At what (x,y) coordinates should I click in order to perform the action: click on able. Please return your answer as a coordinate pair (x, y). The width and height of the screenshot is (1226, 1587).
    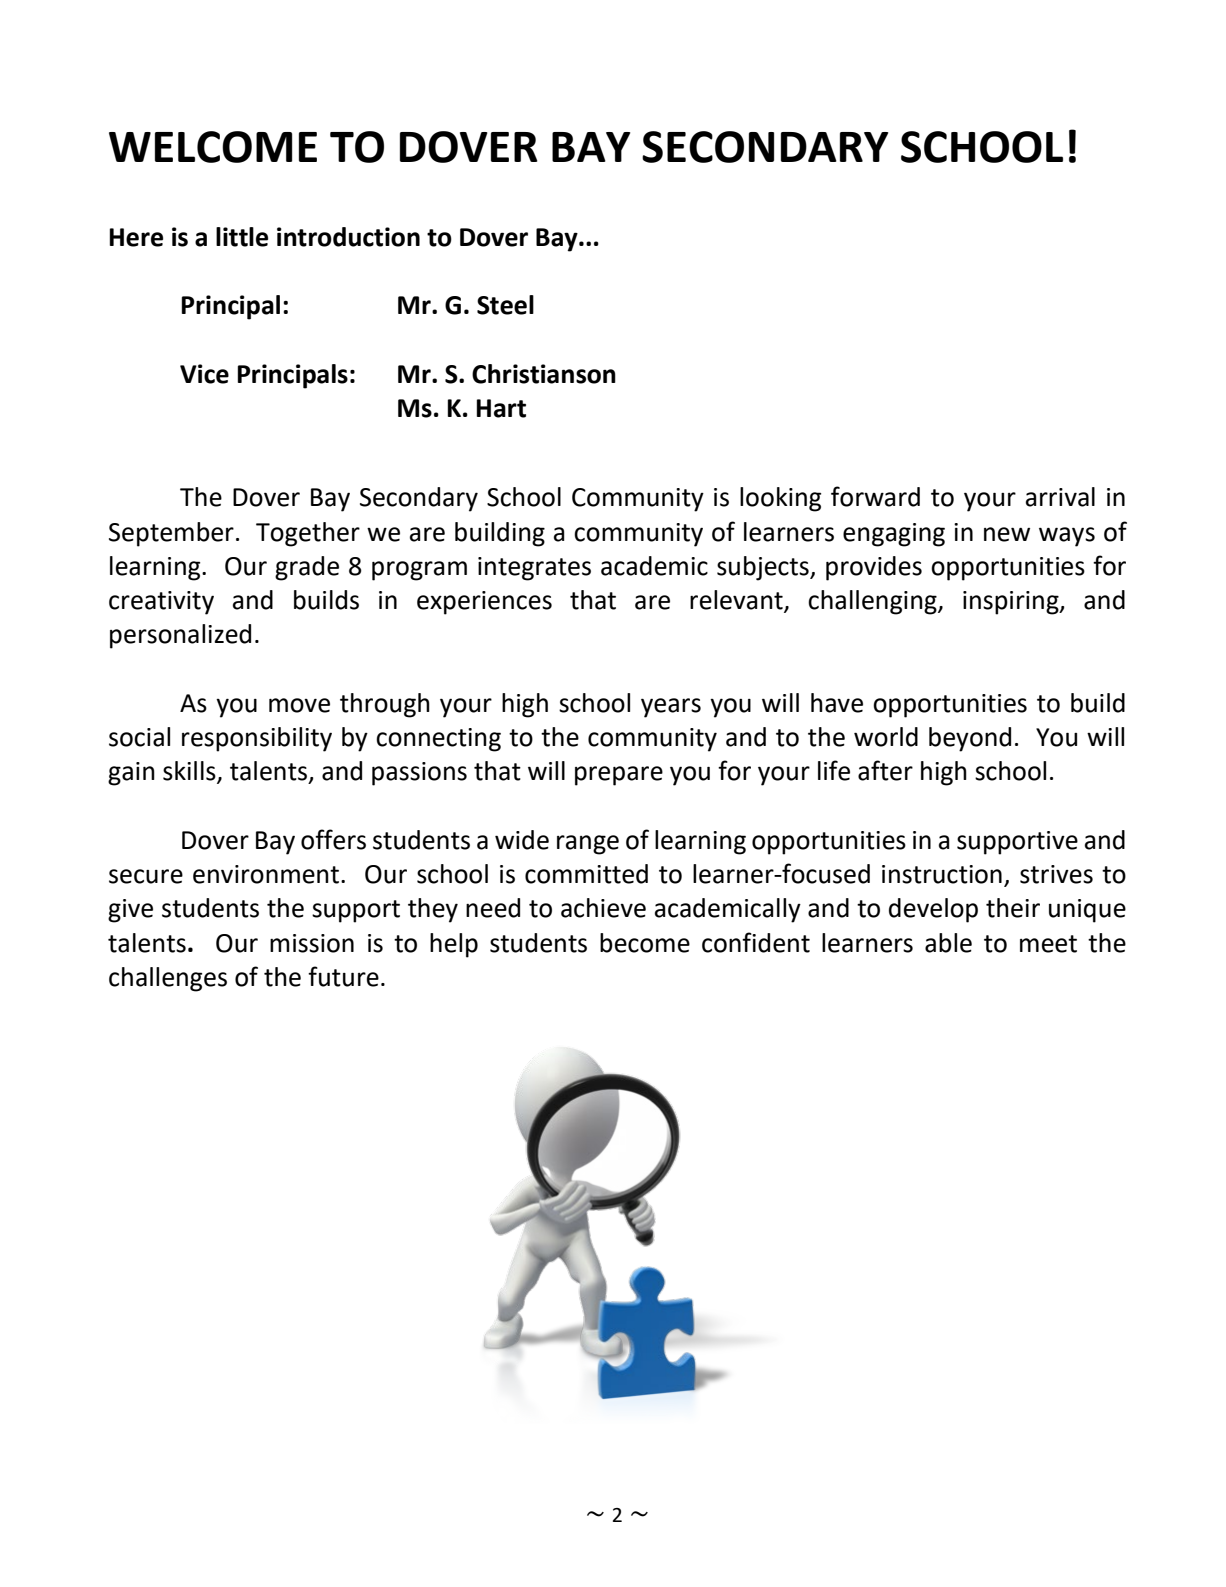
    Looking at the image, I should click on (948, 943).
